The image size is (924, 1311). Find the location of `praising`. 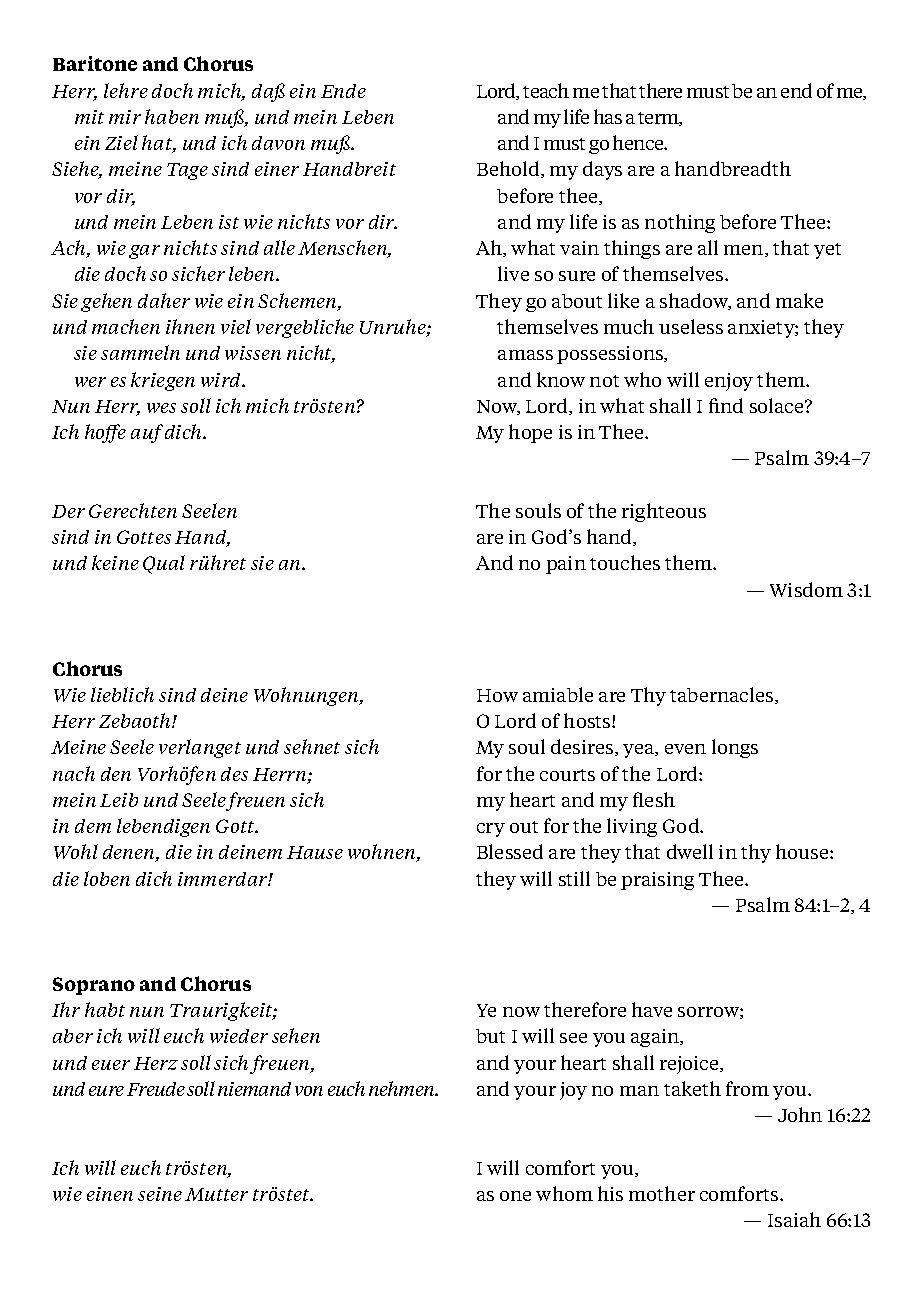

praising is located at coordinates (657, 881).
